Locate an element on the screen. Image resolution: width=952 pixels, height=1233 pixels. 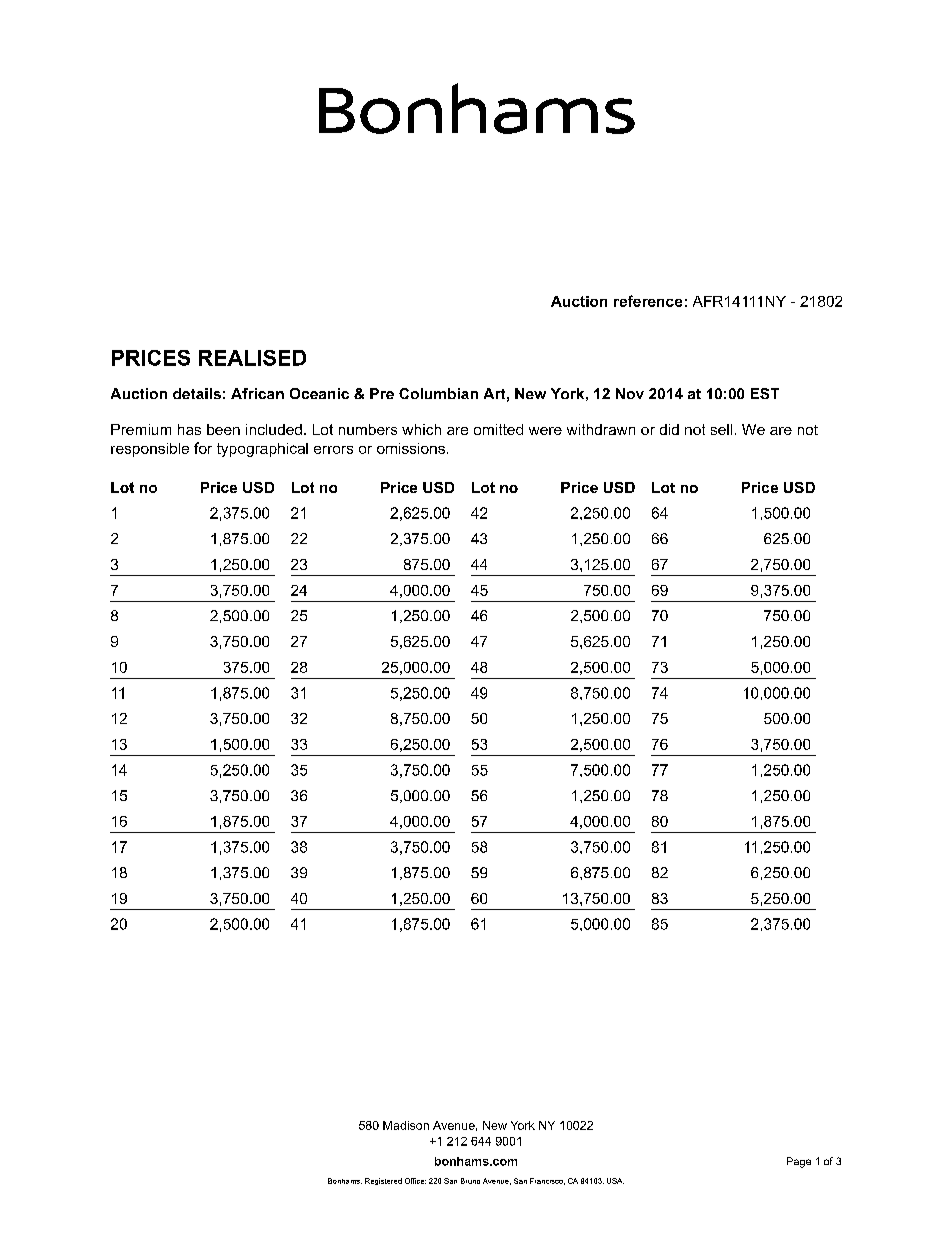
Registered is located at coordinates (383, 1181).
